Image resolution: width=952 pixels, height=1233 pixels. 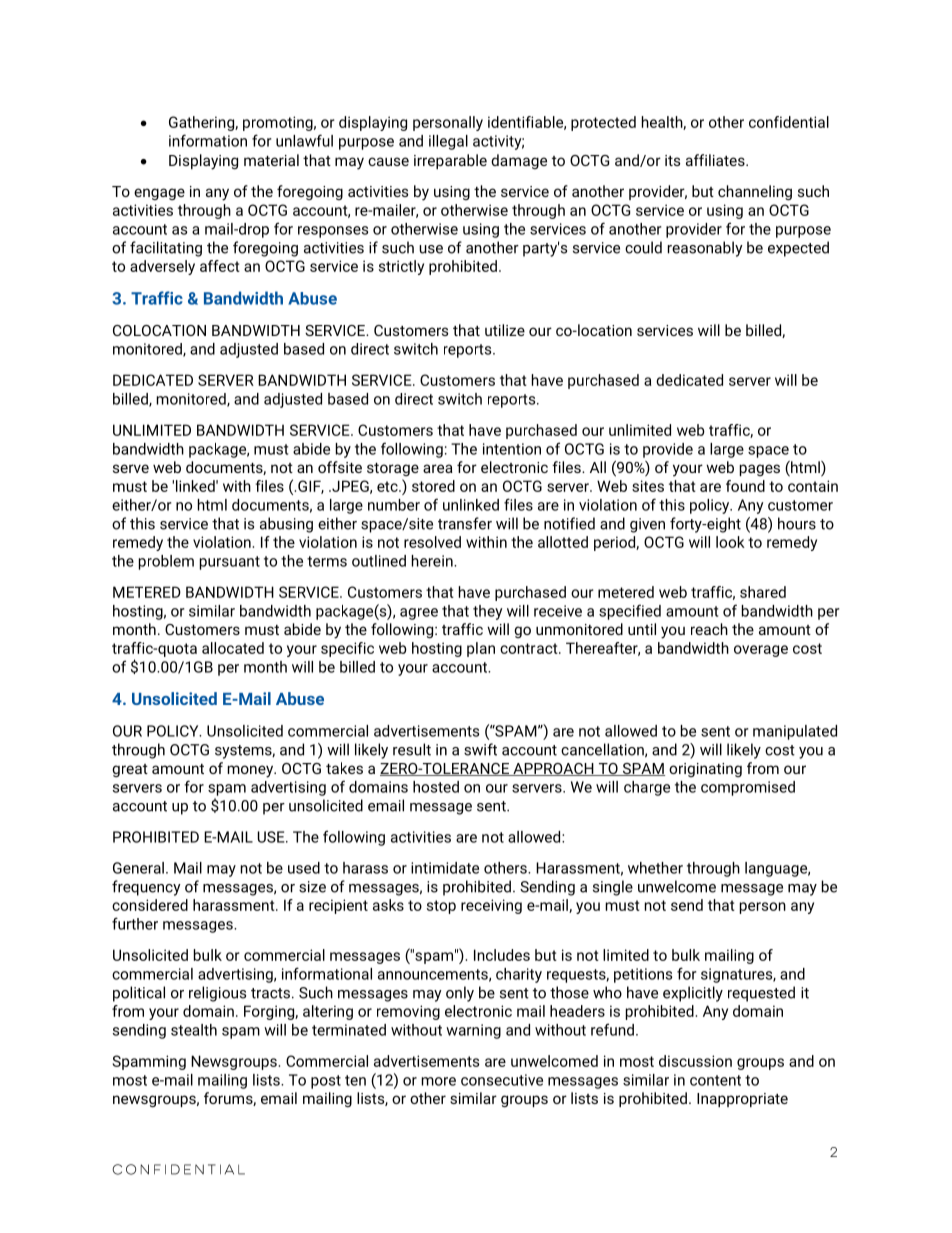 I want to click on affiliates, so click(x=716, y=160).
